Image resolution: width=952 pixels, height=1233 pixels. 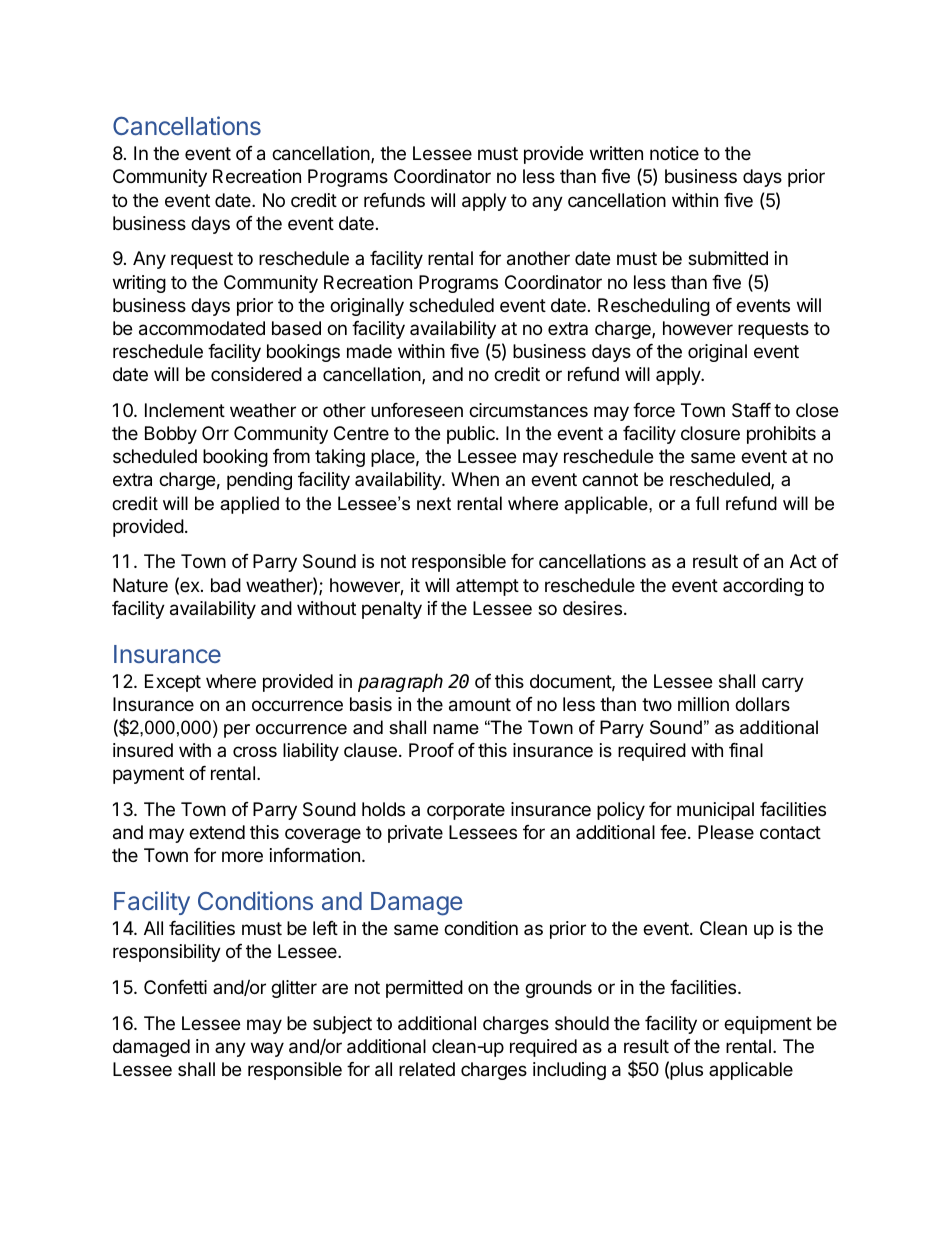 What do you see at coordinates (427, 1069) in the document?
I see `related` at bounding box center [427, 1069].
